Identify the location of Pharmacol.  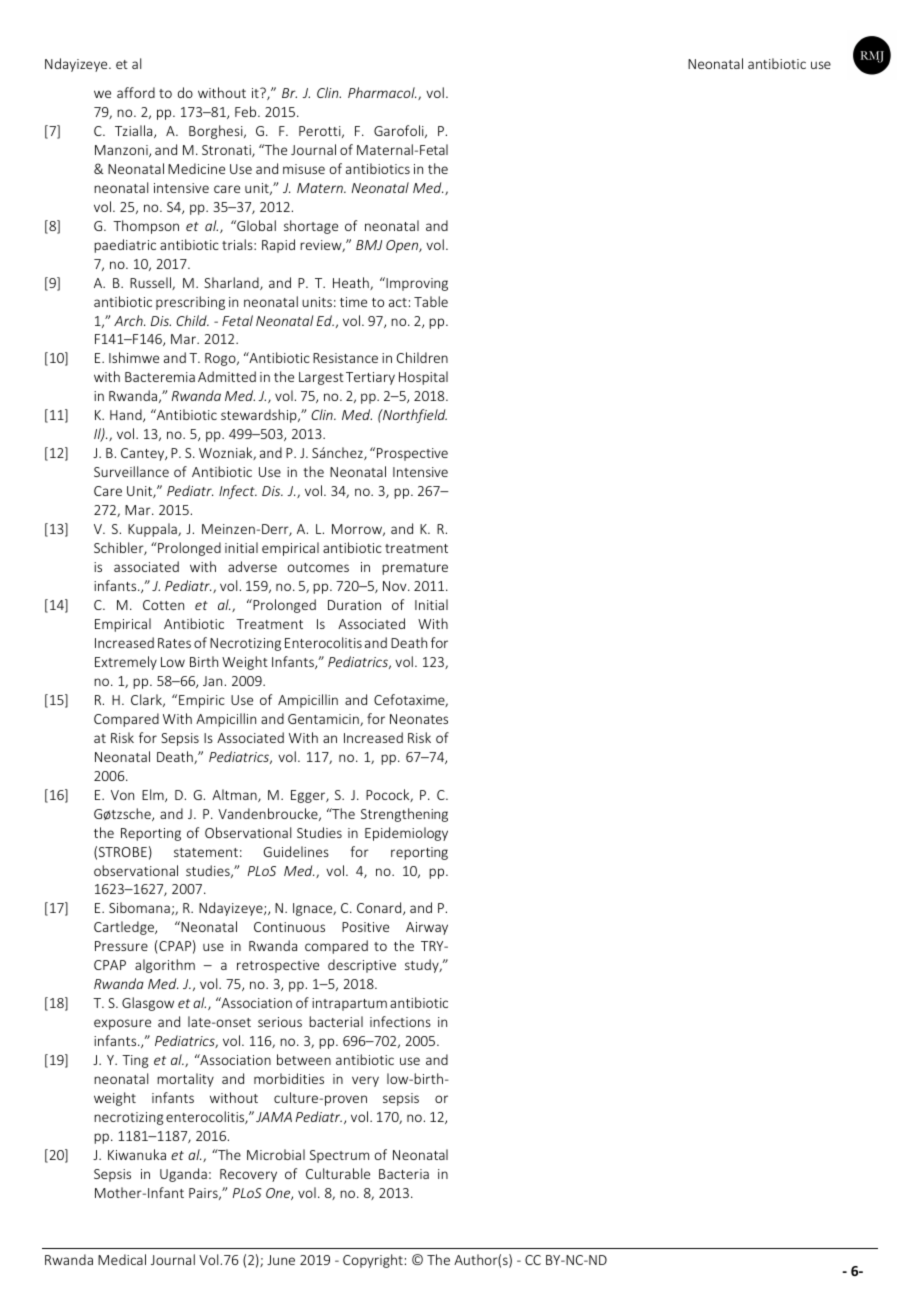
(382, 92).
